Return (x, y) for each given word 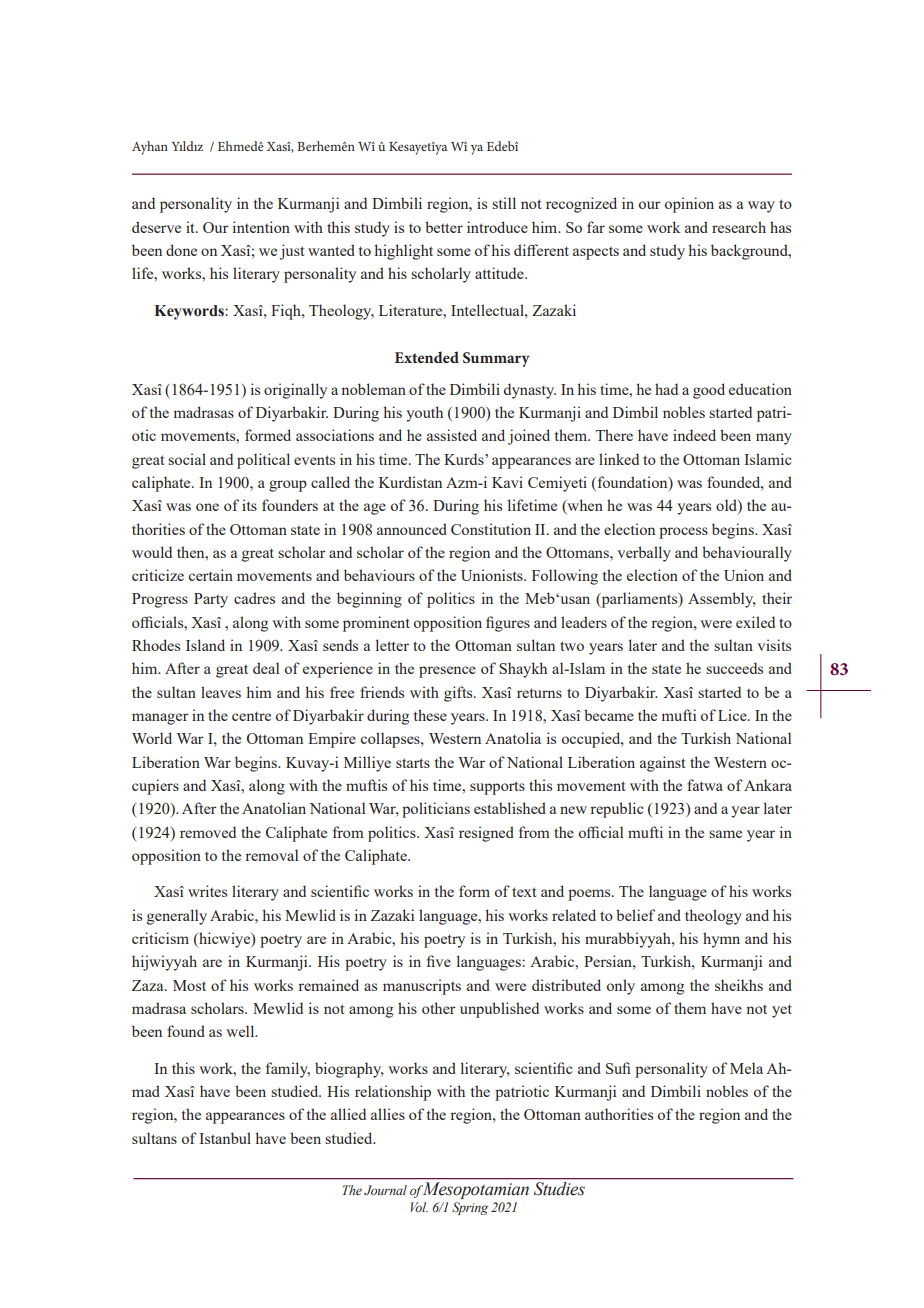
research (739, 227)
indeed (694, 435)
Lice (733, 715)
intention (261, 227)
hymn (721, 940)
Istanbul (225, 1138)
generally (177, 917)
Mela (746, 1068)
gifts (459, 694)
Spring (470, 1208)
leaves (221, 692)
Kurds (465, 459)
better (444, 227)
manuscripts (422, 987)
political (263, 461)
